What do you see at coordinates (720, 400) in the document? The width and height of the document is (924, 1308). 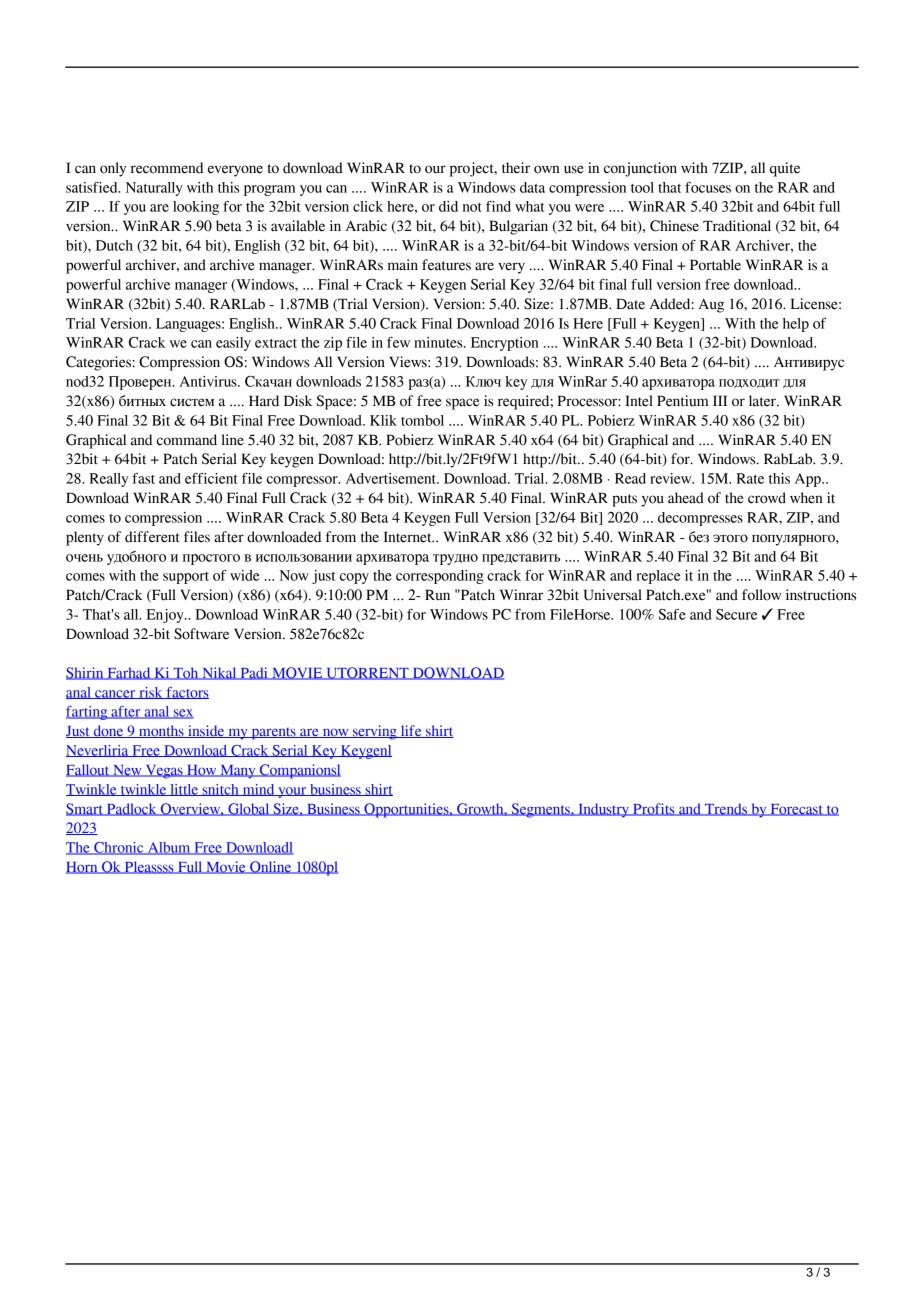 I see `III` at bounding box center [720, 400].
